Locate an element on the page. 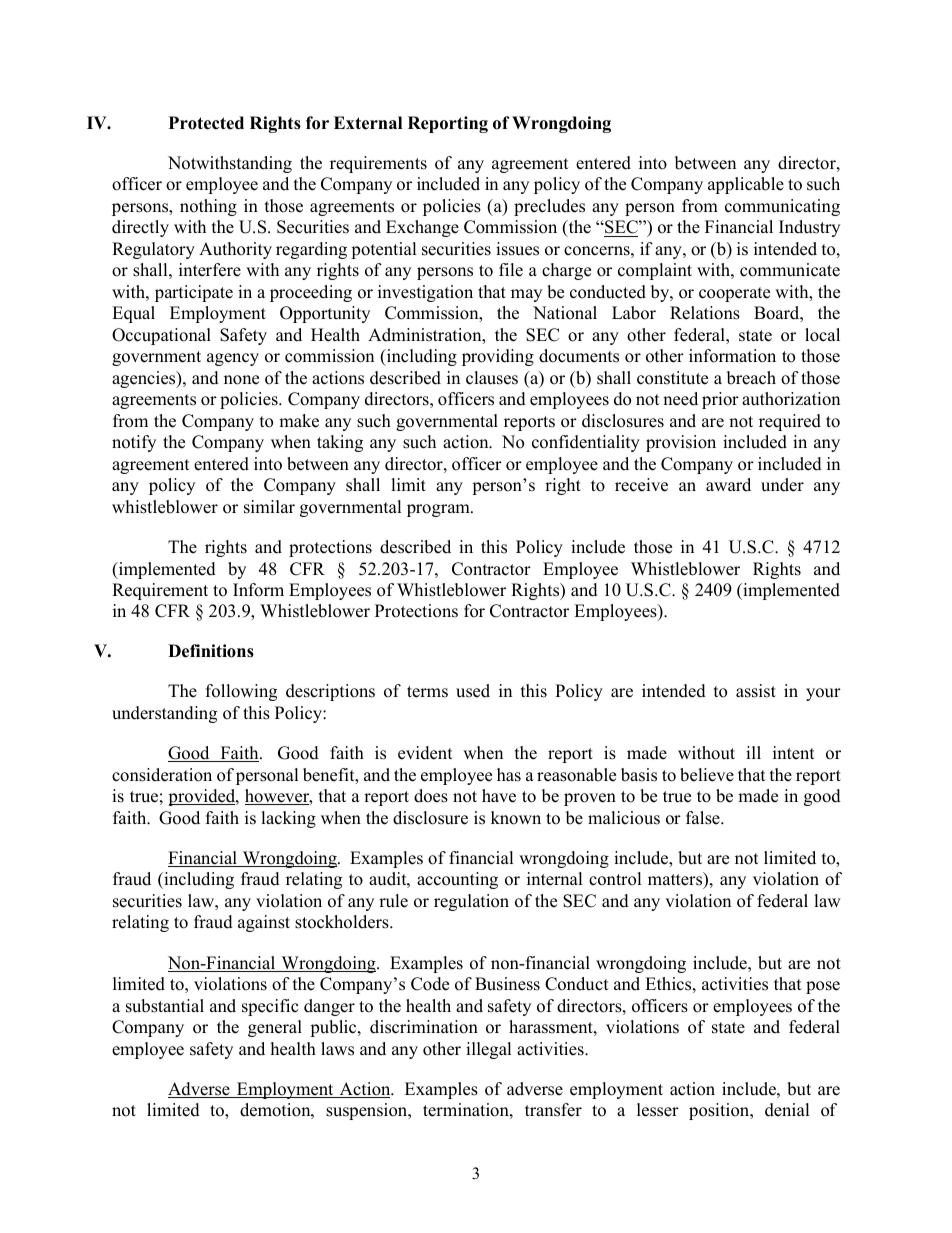  Protected is located at coordinates (206, 123).
